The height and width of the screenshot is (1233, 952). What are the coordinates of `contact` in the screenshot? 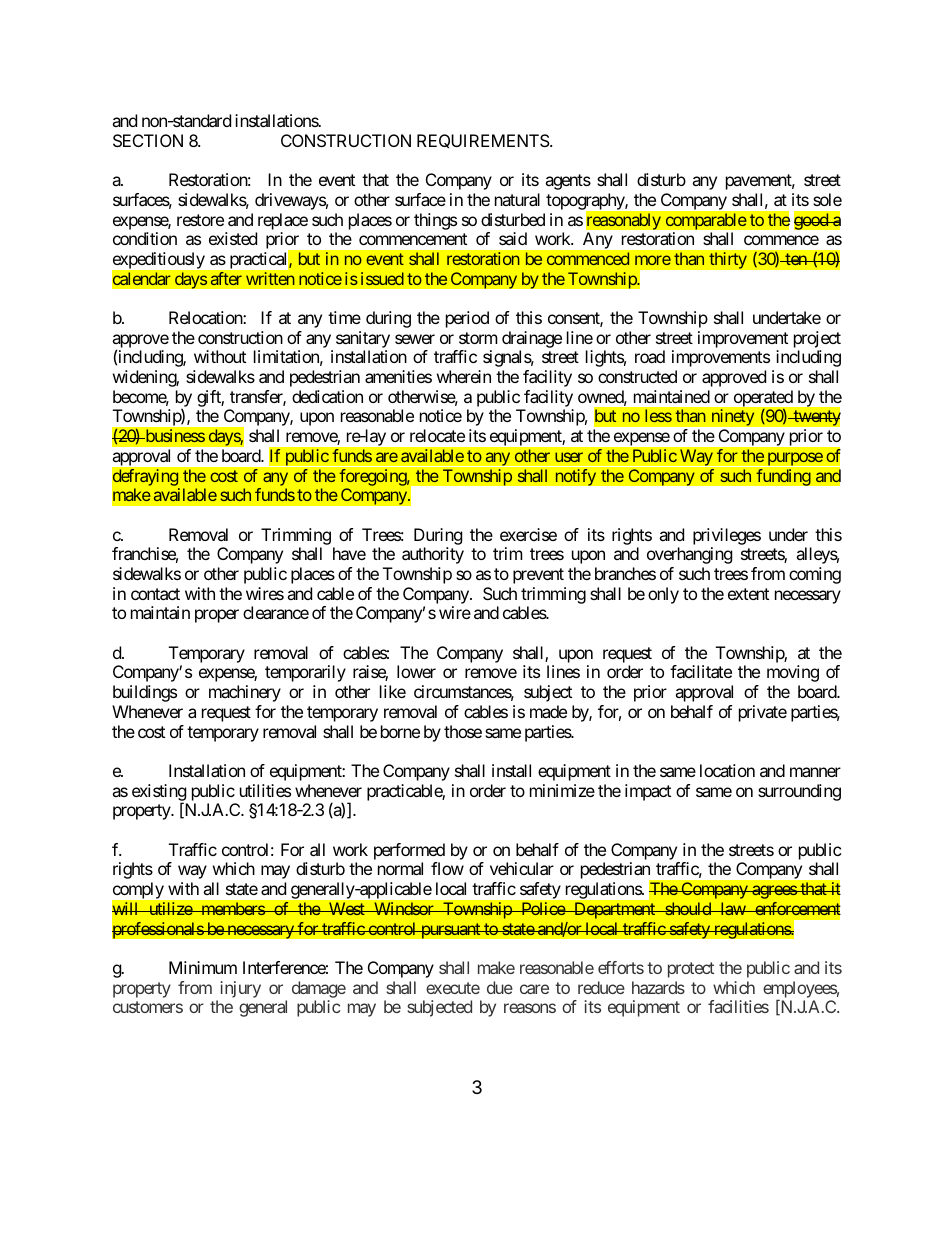 It's located at (155, 594).
